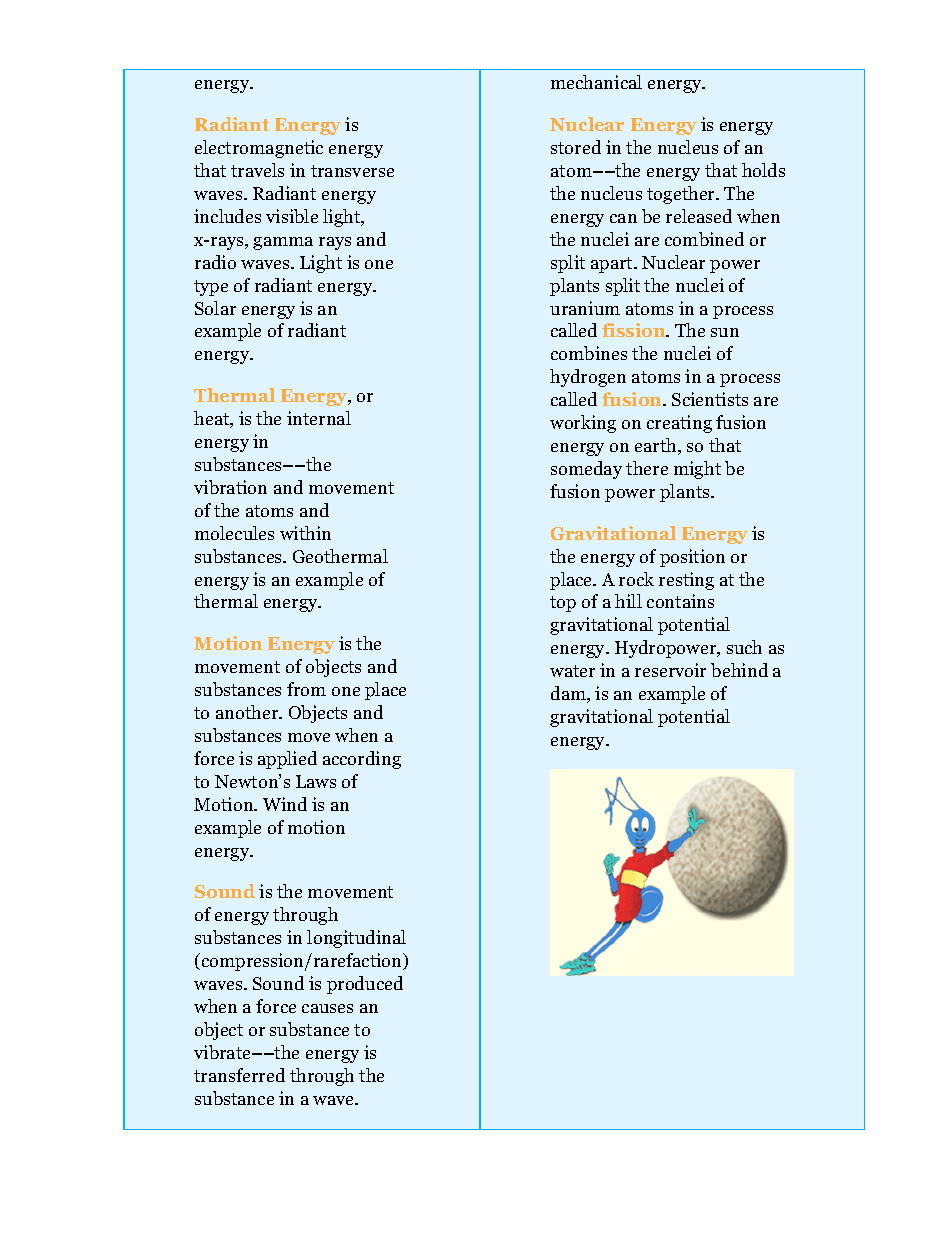  Describe the element at coordinates (356, 939) in the image. I see `longitudinal` at that location.
